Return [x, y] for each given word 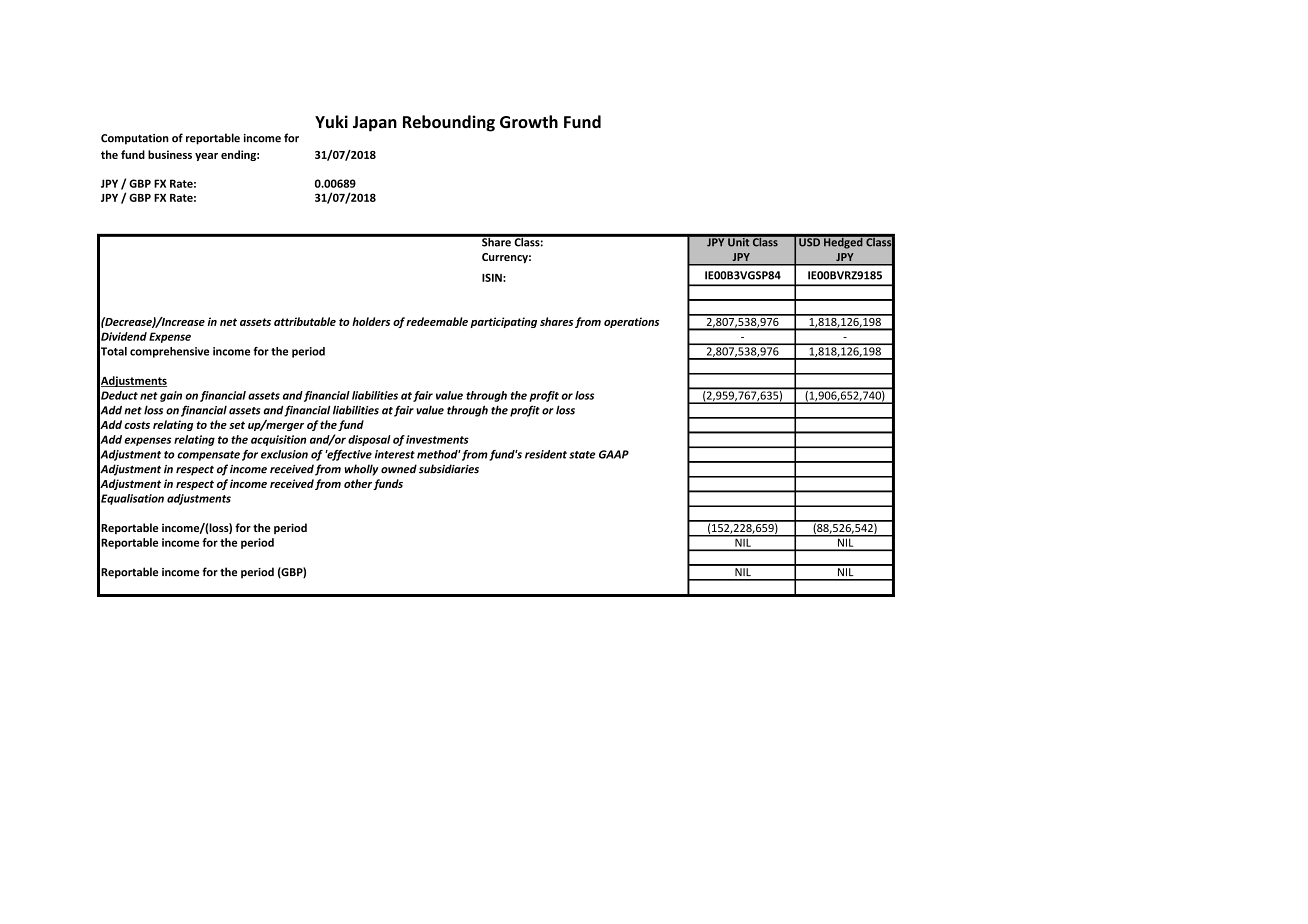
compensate [208, 456]
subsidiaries [449, 469]
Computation [135, 139]
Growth [529, 121]
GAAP [614, 454]
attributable [305, 321]
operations [631, 322]
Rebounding [449, 123]
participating [503, 322]
